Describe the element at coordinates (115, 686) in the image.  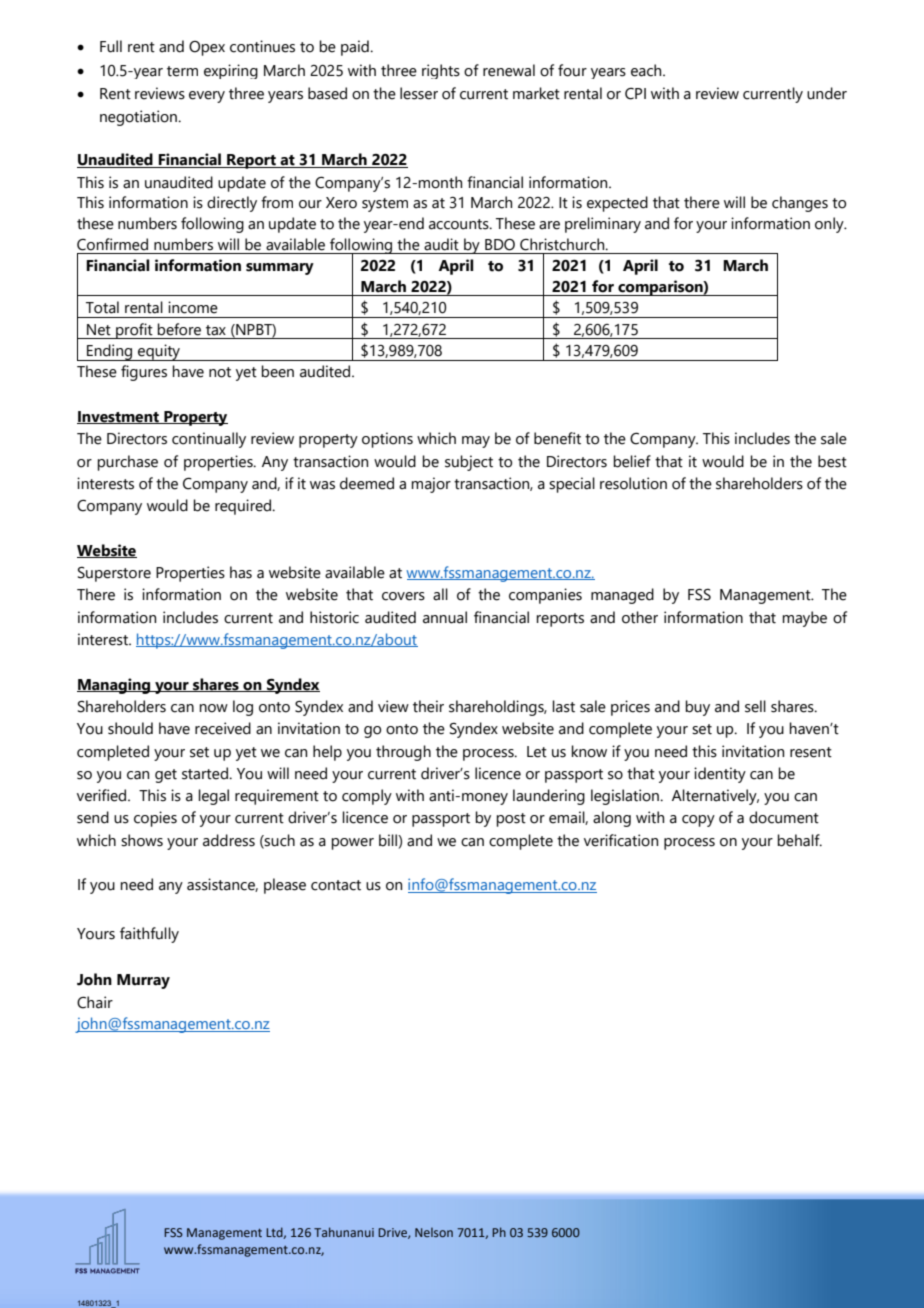
I see `Managing` at that location.
